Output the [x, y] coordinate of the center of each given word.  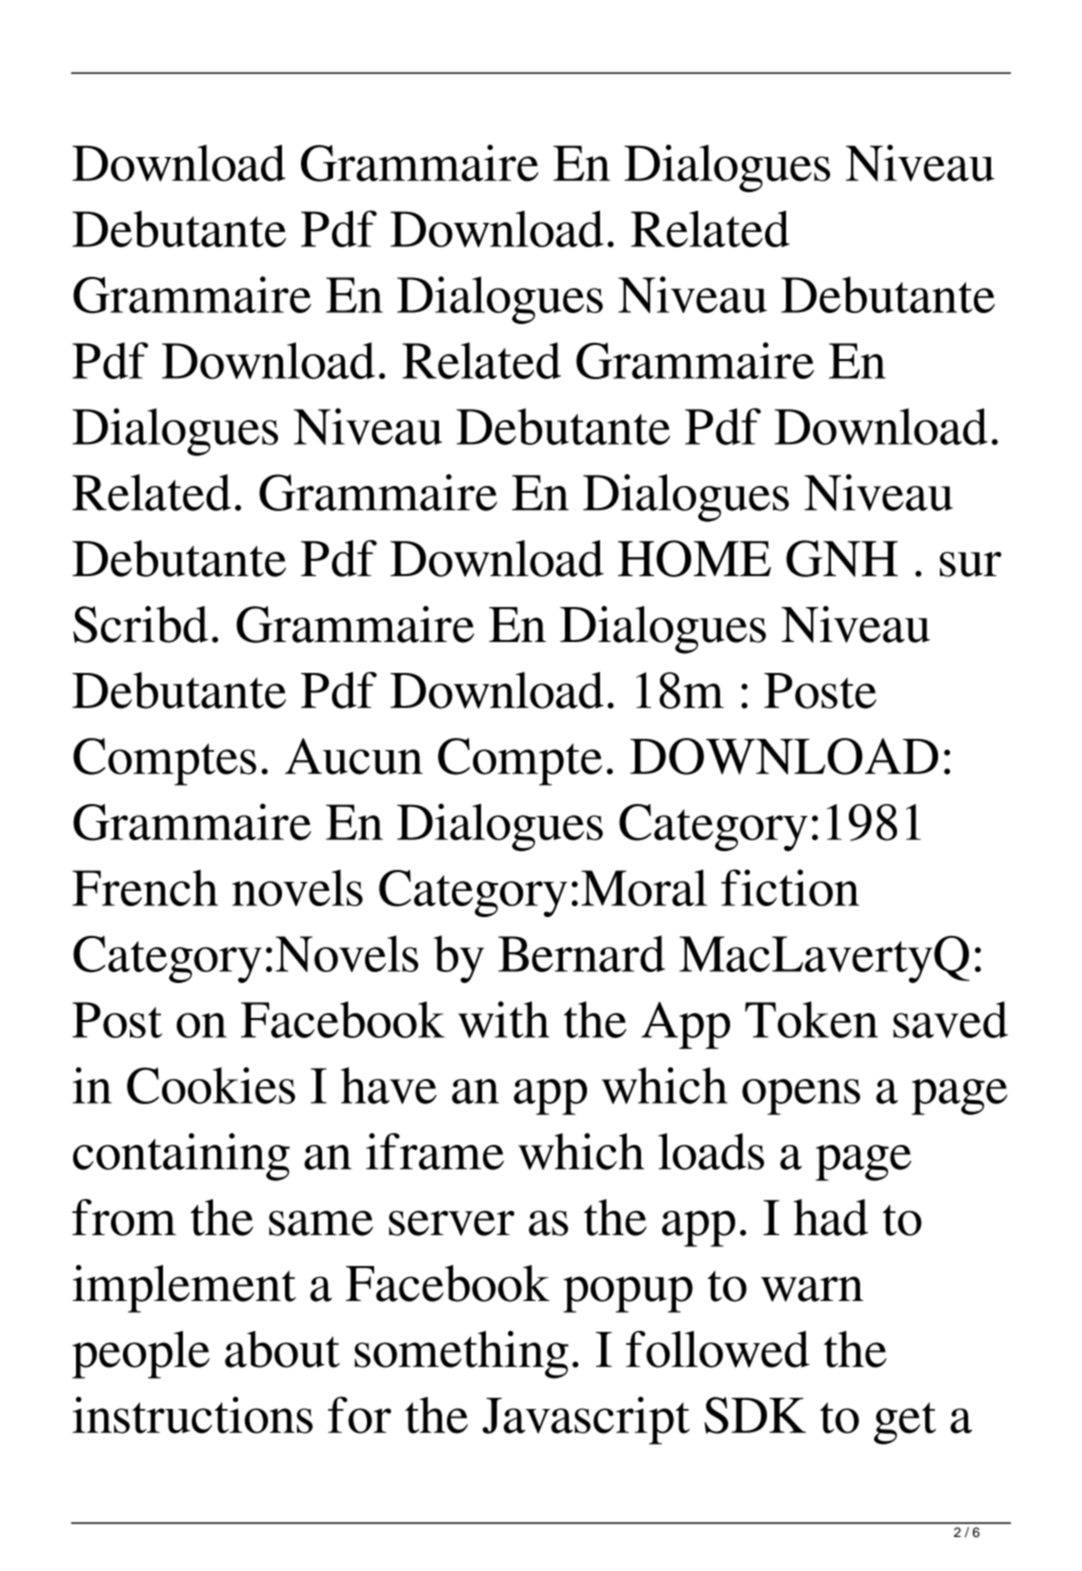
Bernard [581, 953]
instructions [192, 1415]
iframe [435, 1151]
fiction [790, 887]
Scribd [140, 624]
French [145, 887]
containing [181, 1157]
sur [971, 564]
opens [801, 1097]
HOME [694, 558]
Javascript [586, 1420]
